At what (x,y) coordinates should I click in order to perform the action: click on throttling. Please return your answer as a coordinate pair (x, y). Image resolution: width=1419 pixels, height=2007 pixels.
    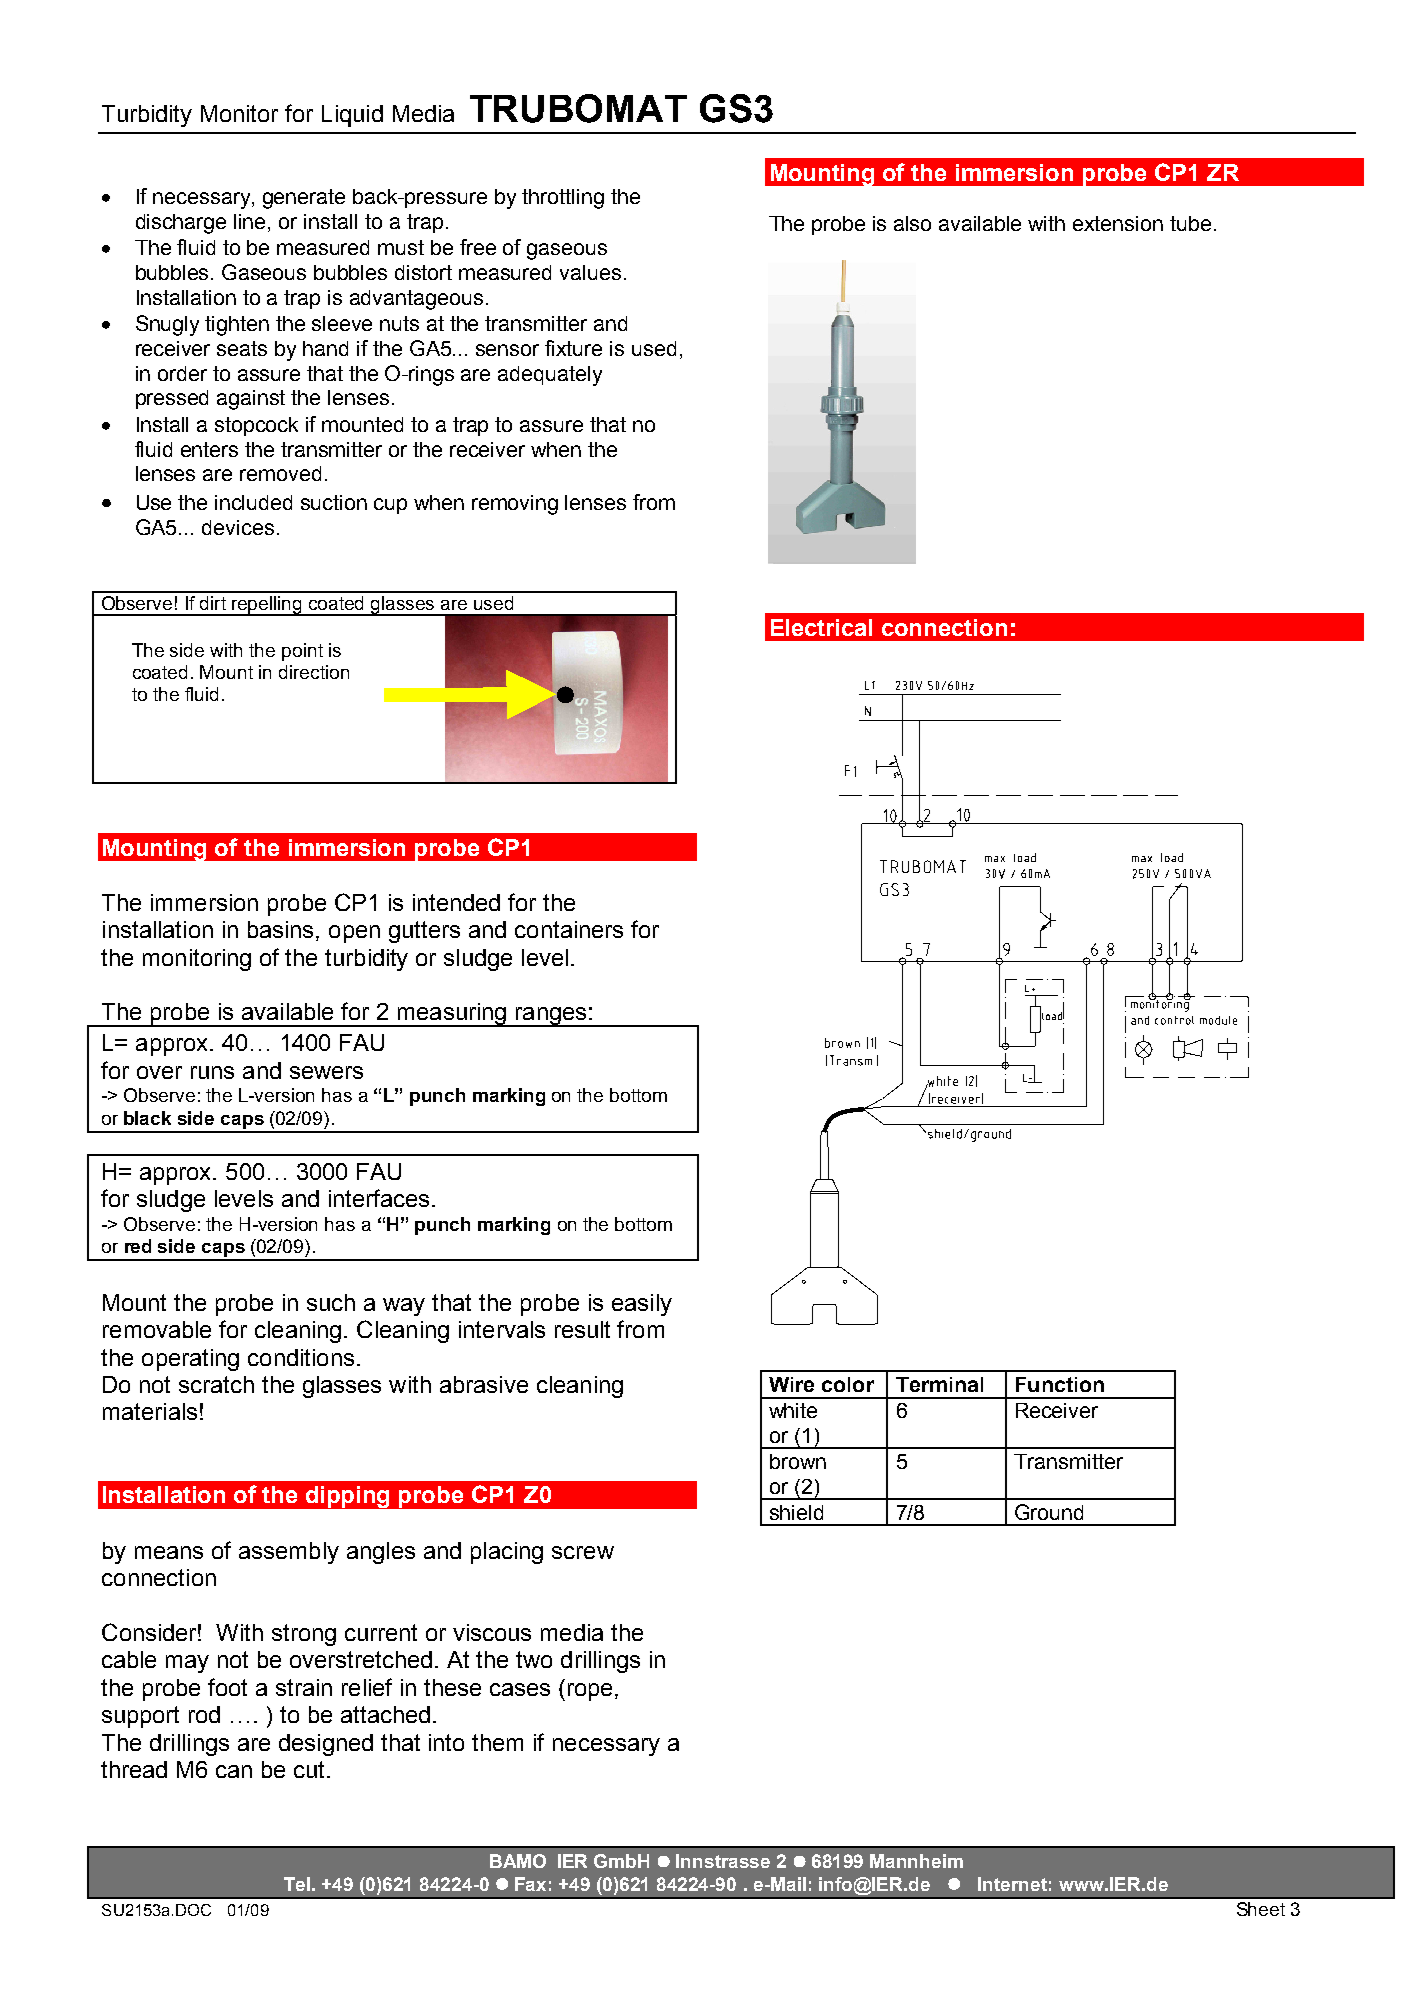
    Looking at the image, I should click on (563, 199).
